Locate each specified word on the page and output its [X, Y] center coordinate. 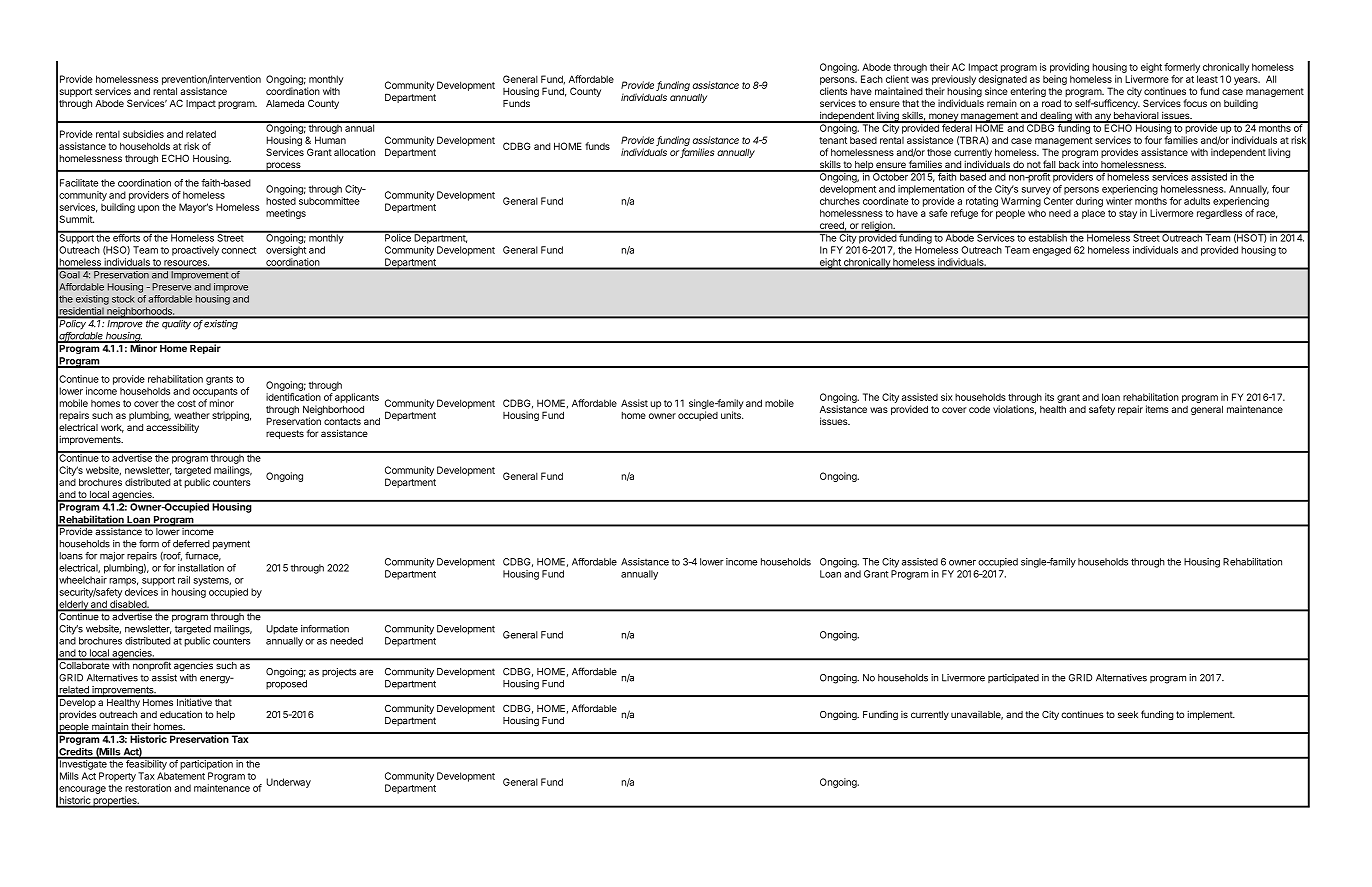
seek [1128, 714]
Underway [288, 783]
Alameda [285, 103]
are [366, 672]
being [1055, 80]
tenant [833, 140]
